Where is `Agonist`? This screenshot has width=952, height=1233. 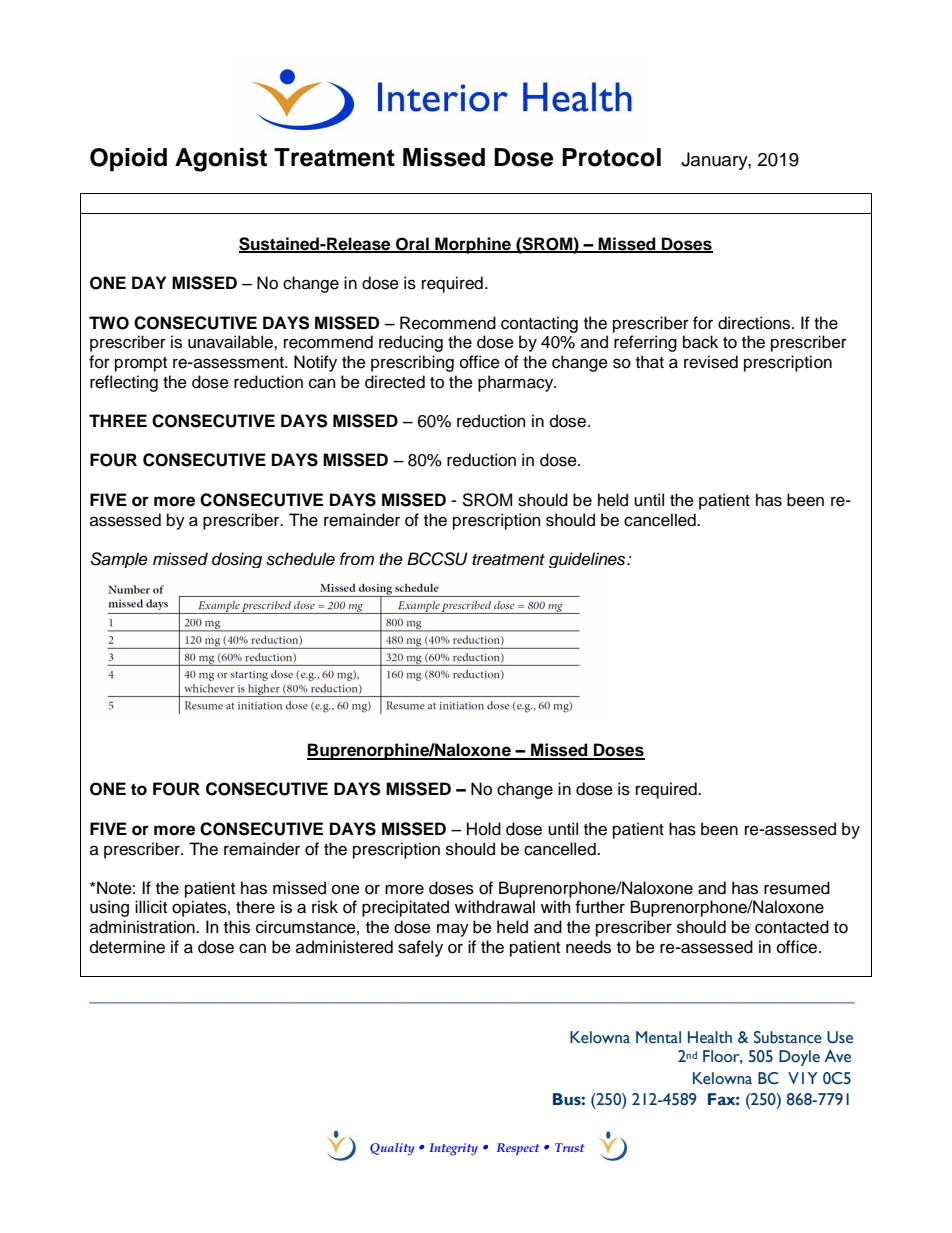 Agonist is located at coordinates (221, 160).
